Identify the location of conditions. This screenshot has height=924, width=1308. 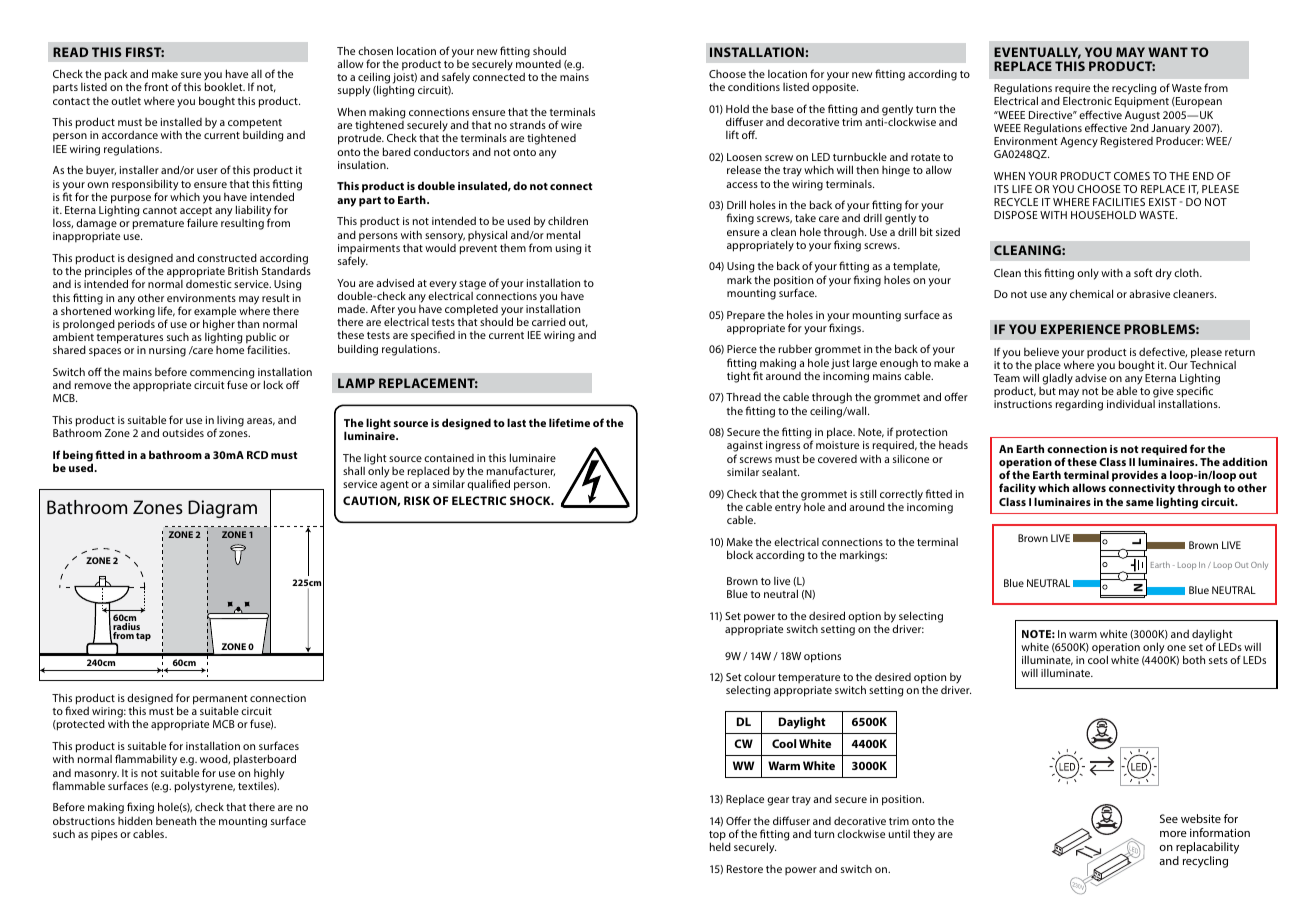
(754, 86).
